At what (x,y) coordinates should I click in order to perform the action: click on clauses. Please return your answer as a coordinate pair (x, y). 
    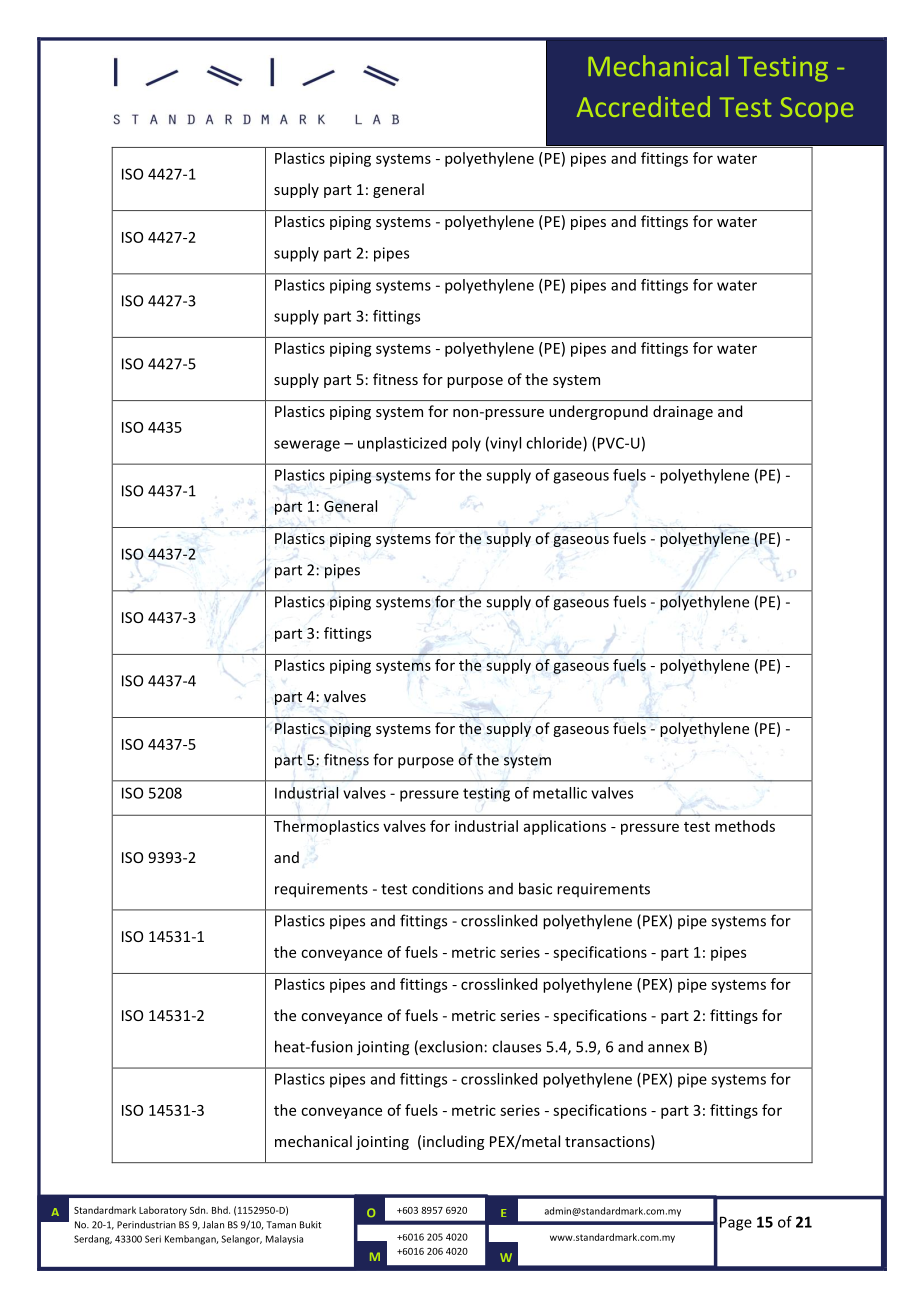
    Looking at the image, I should click on (516, 1046).
